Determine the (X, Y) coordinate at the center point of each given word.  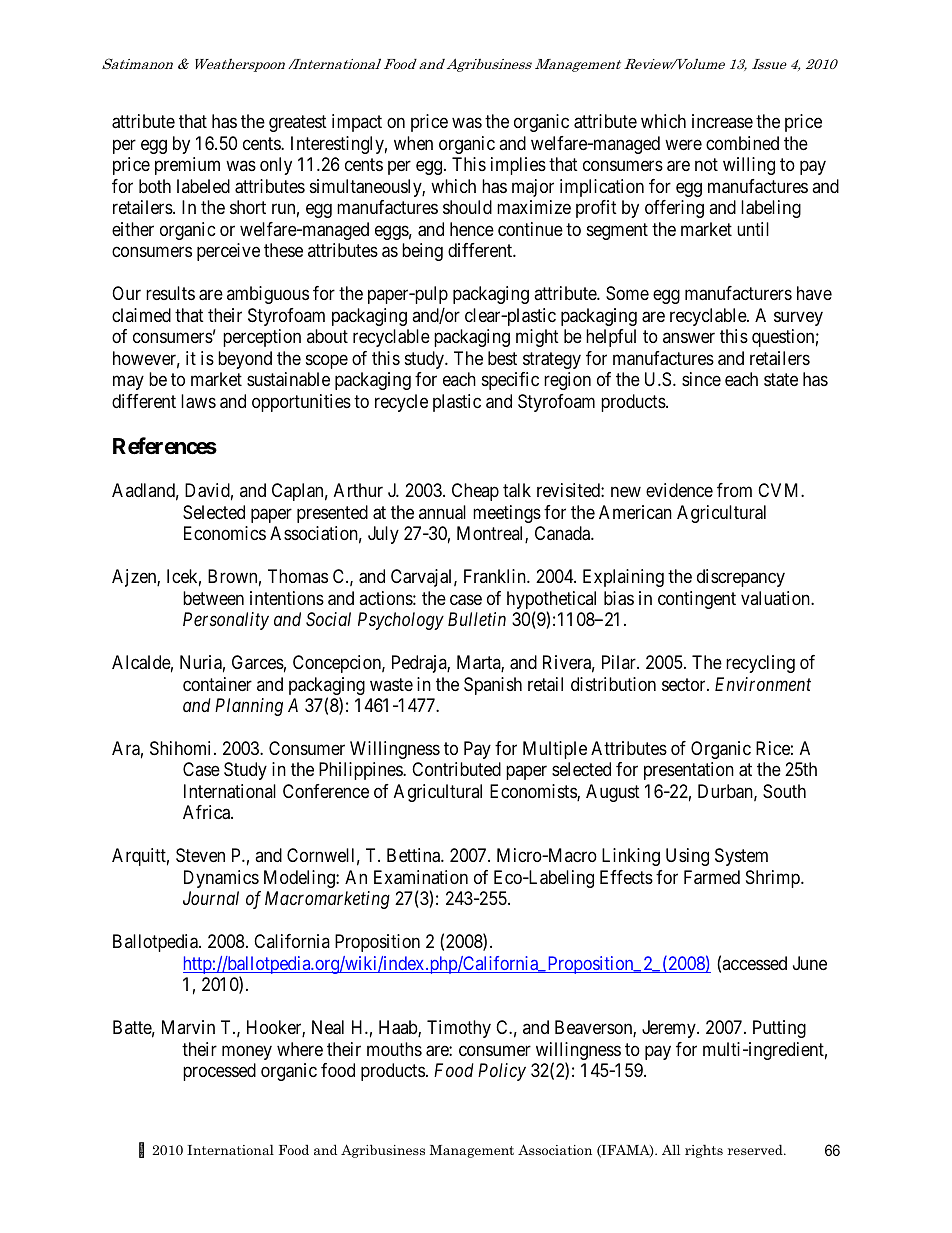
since (701, 379)
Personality (226, 621)
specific (510, 381)
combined (742, 143)
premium (187, 166)
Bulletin (477, 619)
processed (219, 1072)
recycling (760, 664)
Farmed (712, 877)
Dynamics (221, 879)
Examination (421, 877)
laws (198, 401)
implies (518, 166)
